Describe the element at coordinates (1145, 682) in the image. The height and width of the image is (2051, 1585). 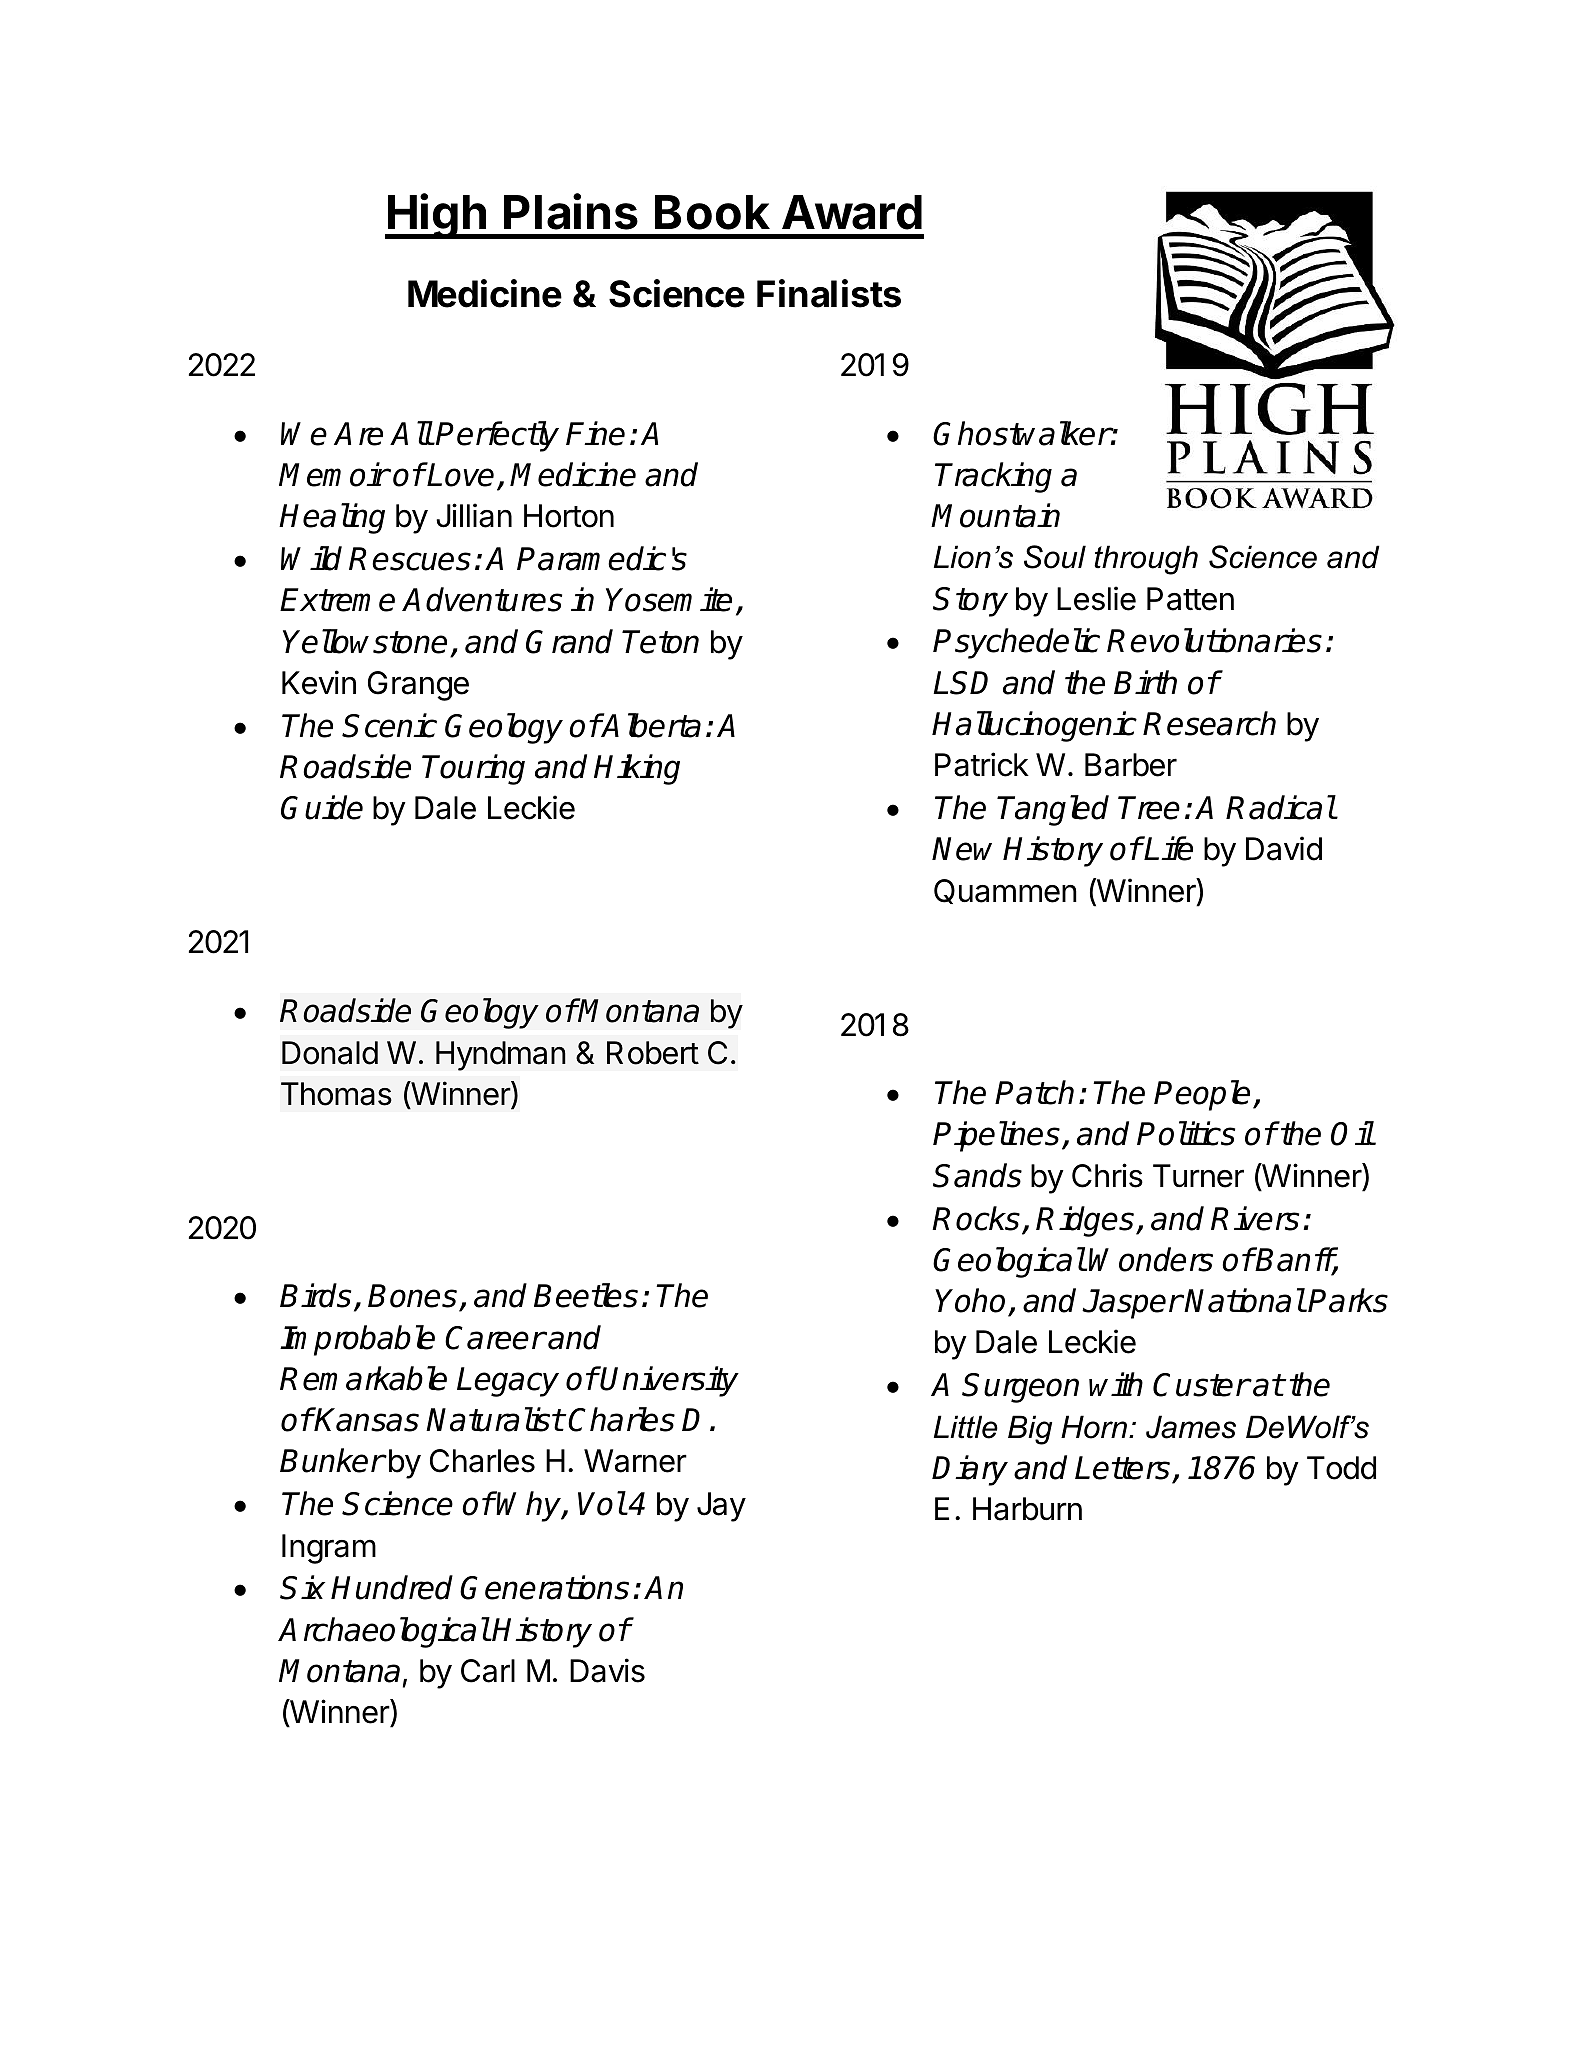
I see `Birth` at that location.
